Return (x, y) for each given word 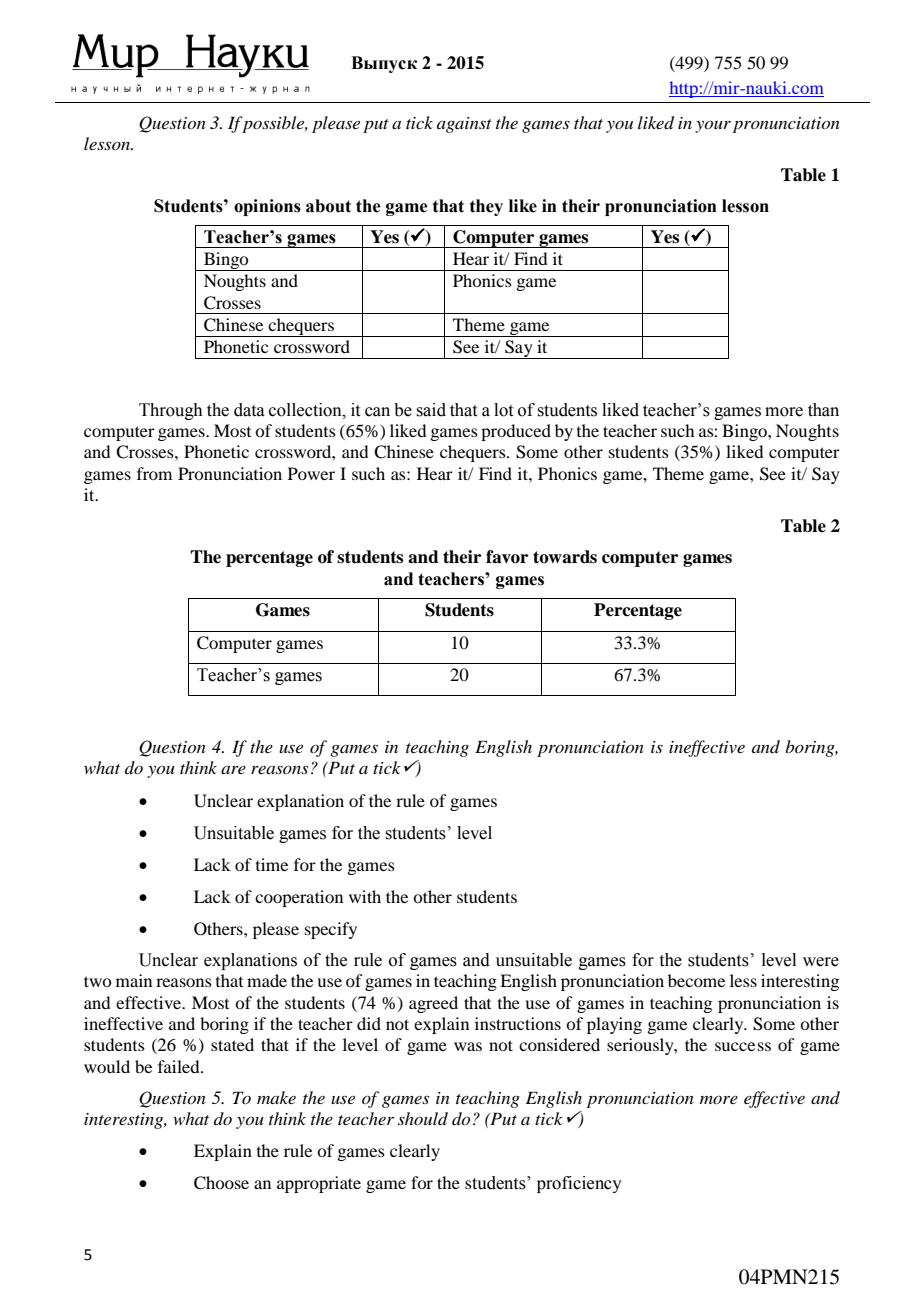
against (464, 125)
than (823, 410)
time (272, 864)
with (365, 896)
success (743, 1046)
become (696, 980)
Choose (221, 1183)
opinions (267, 207)
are (233, 770)
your (713, 126)
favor (507, 557)
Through (171, 411)
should (423, 1118)
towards (565, 557)
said (431, 410)
